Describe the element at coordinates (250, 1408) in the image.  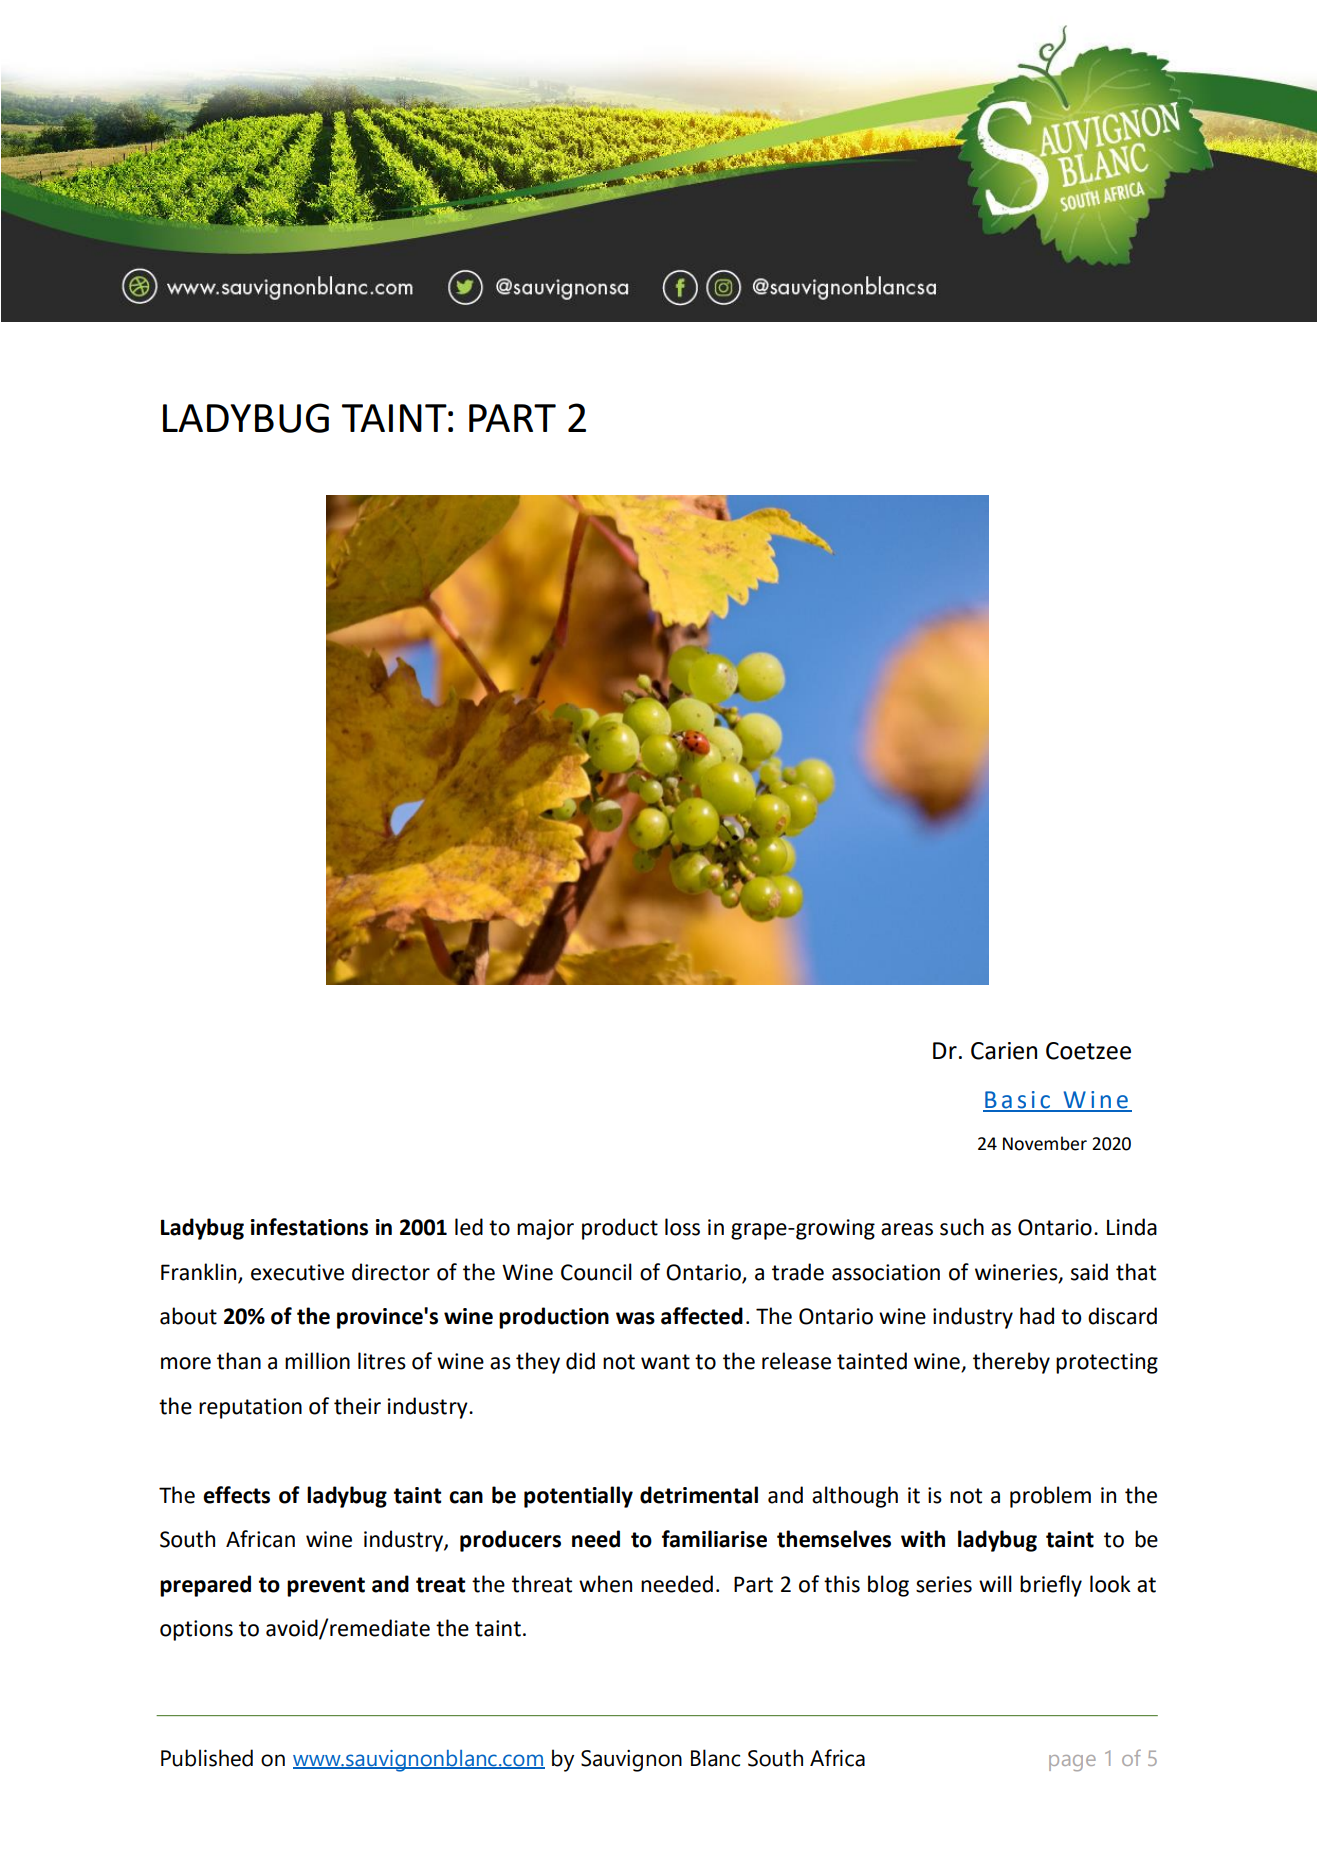
I see `reputation` at that location.
